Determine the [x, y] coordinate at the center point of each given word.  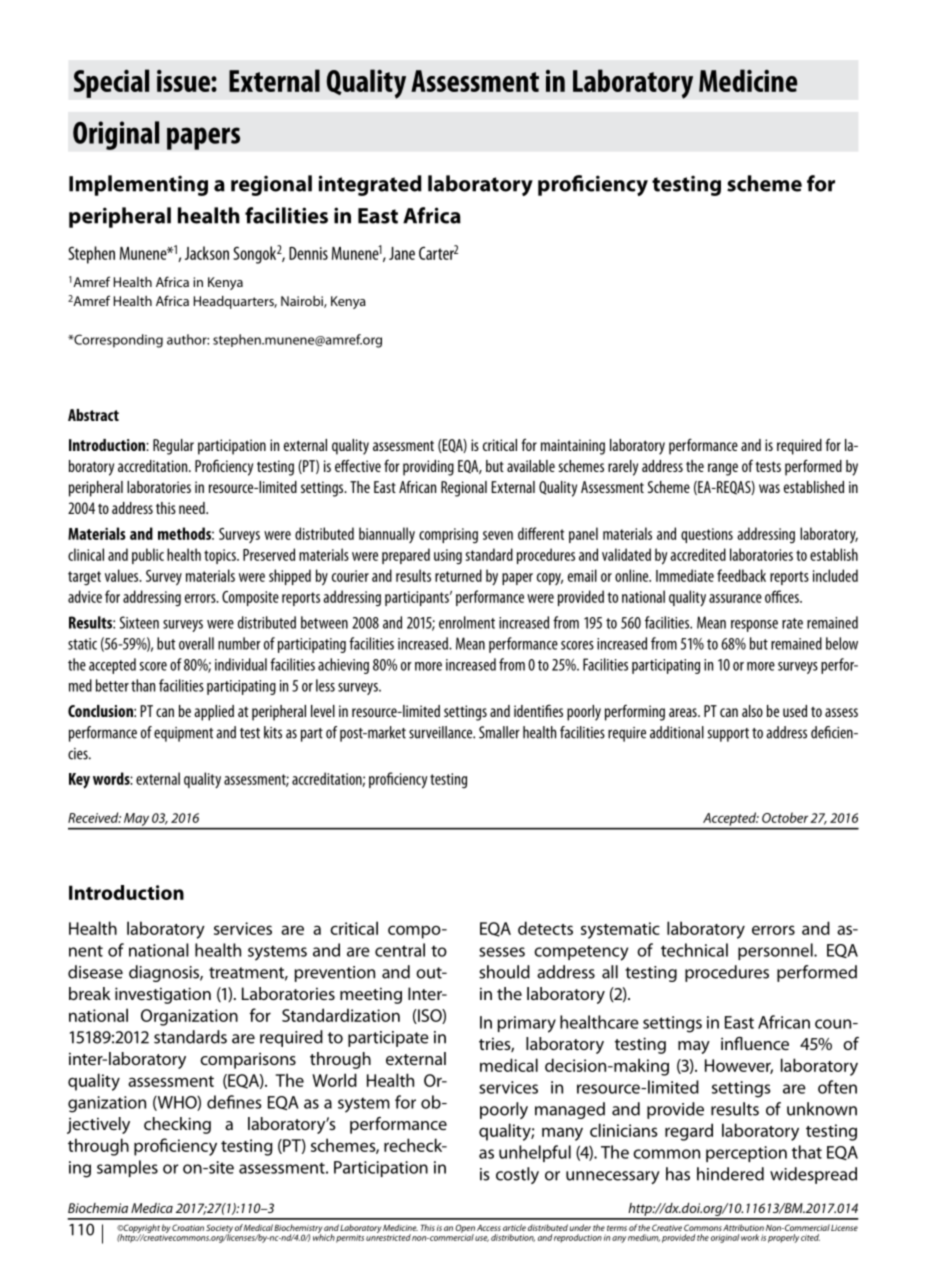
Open [465, 1229]
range [723, 469]
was [769, 488]
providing [428, 468]
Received [94, 817]
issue [184, 81]
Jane [402, 253]
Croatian [188, 1227]
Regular [173, 447]
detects [545, 928]
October [785, 817]
